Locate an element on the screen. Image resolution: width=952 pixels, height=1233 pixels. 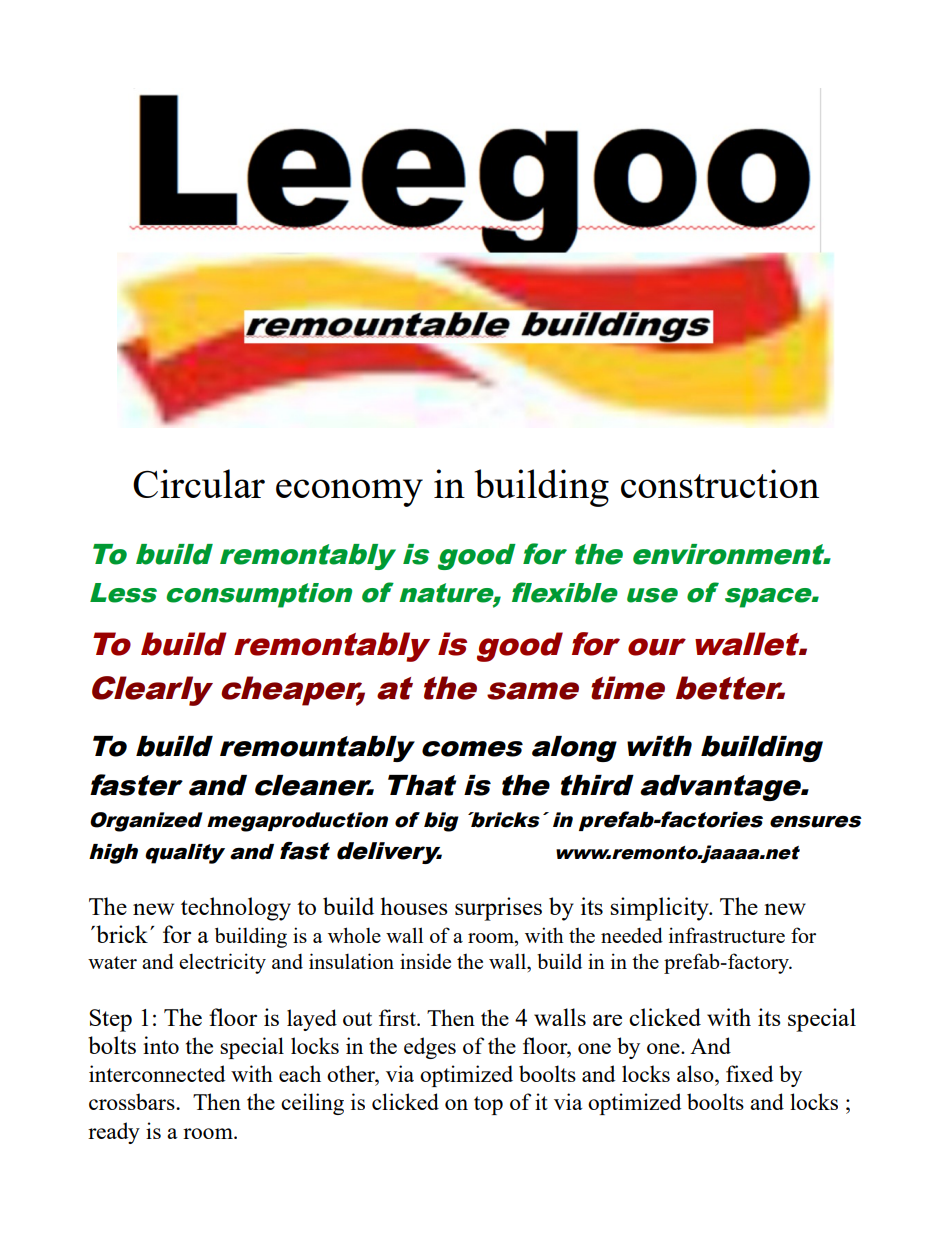
construction is located at coordinates (720, 483).
